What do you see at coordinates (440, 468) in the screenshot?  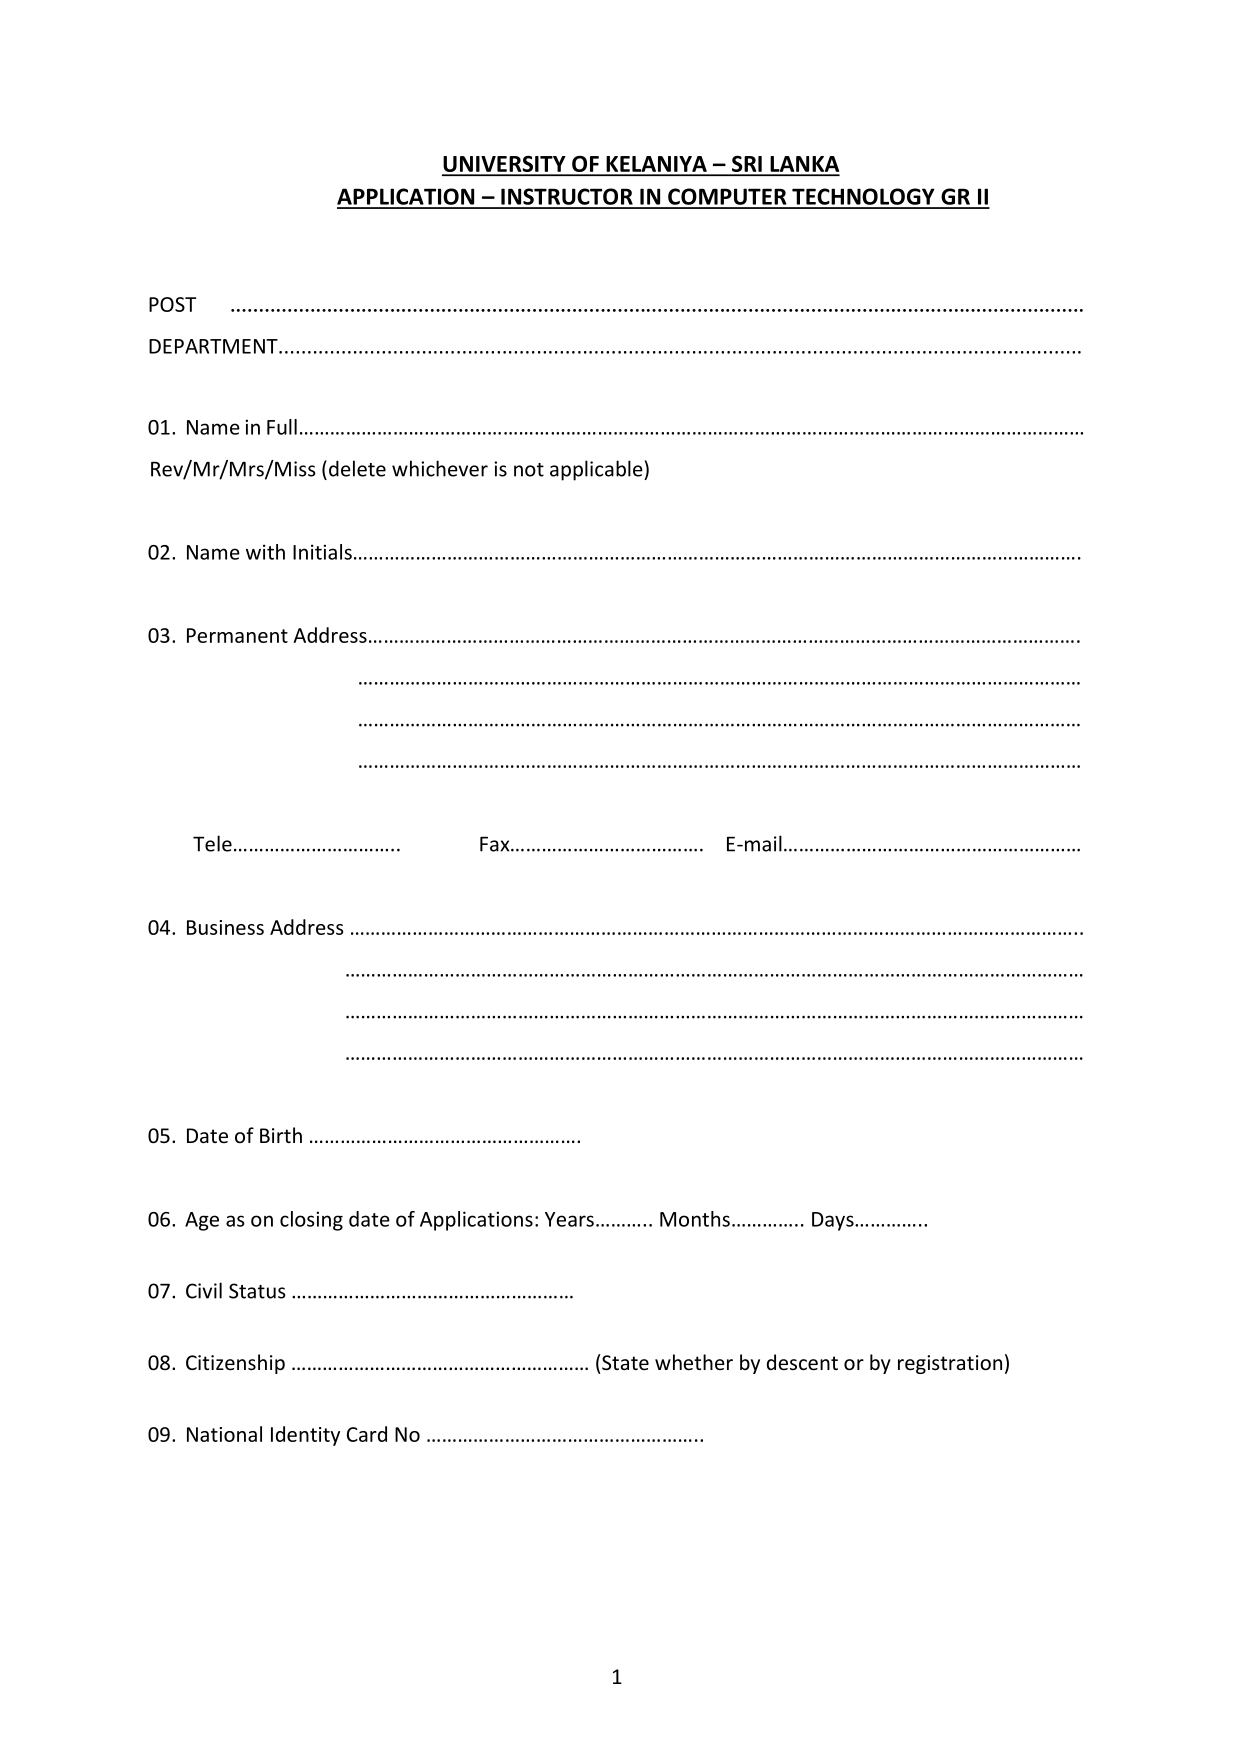 I see `whichever` at bounding box center [440, 468].
